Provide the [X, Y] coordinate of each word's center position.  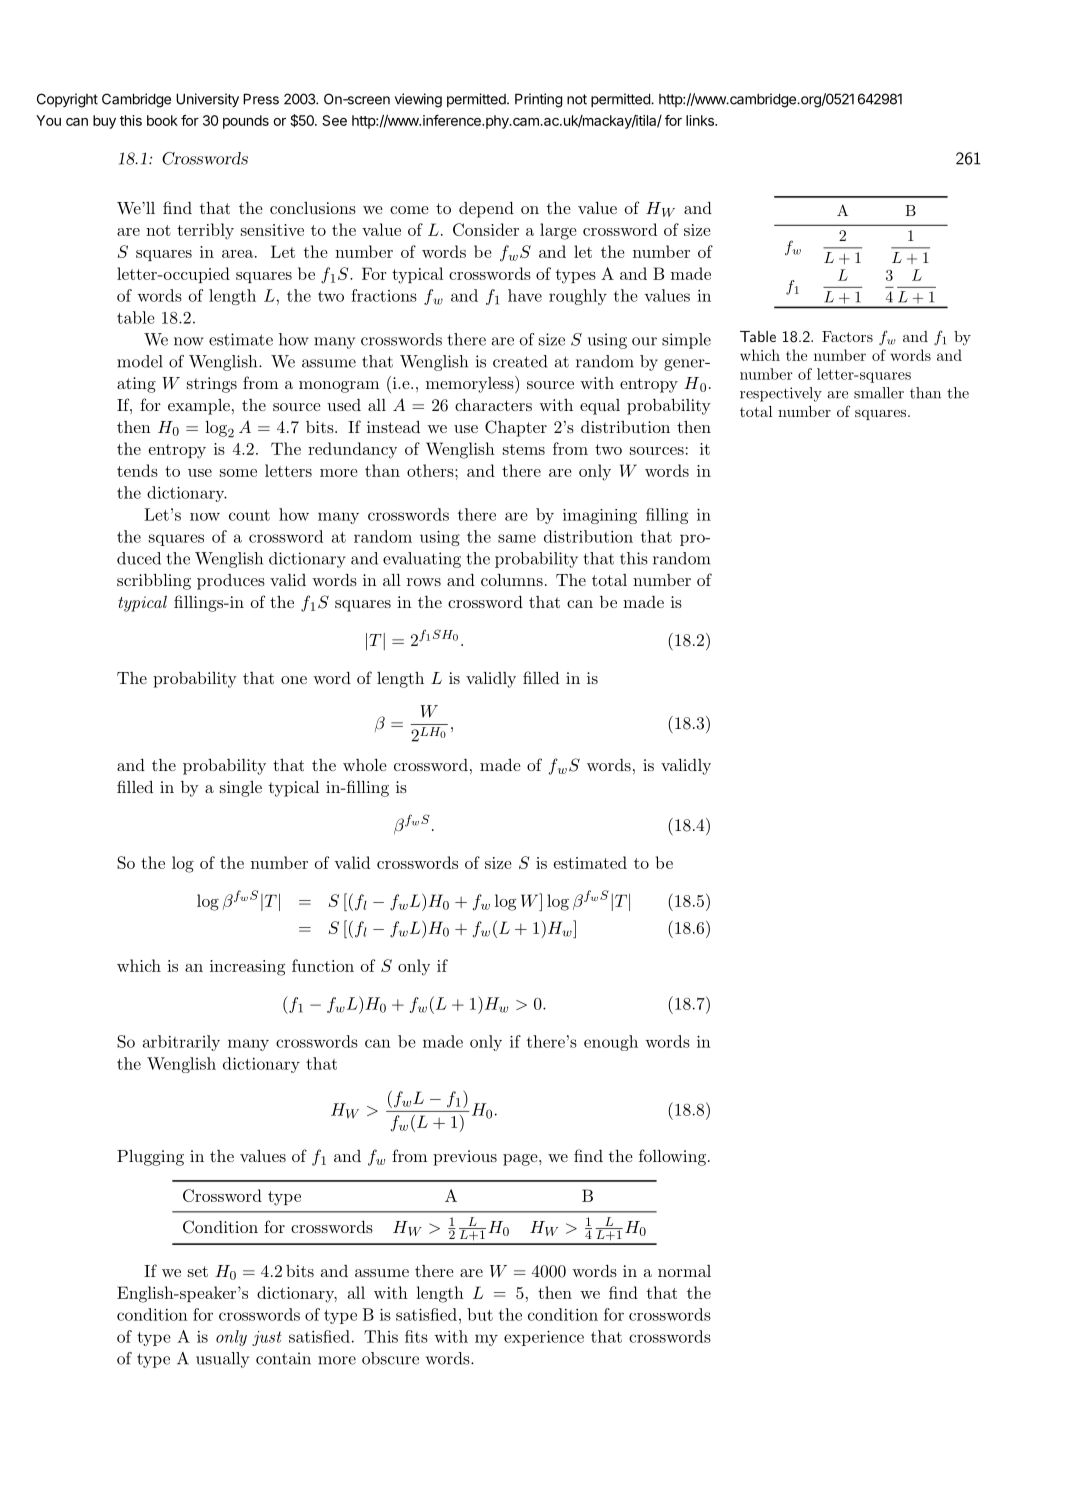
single [241, 789]
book [162, 120]
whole [365, 765]
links [701, 120]
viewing [418, 100]
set [198, 1271]
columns [512, 580]
